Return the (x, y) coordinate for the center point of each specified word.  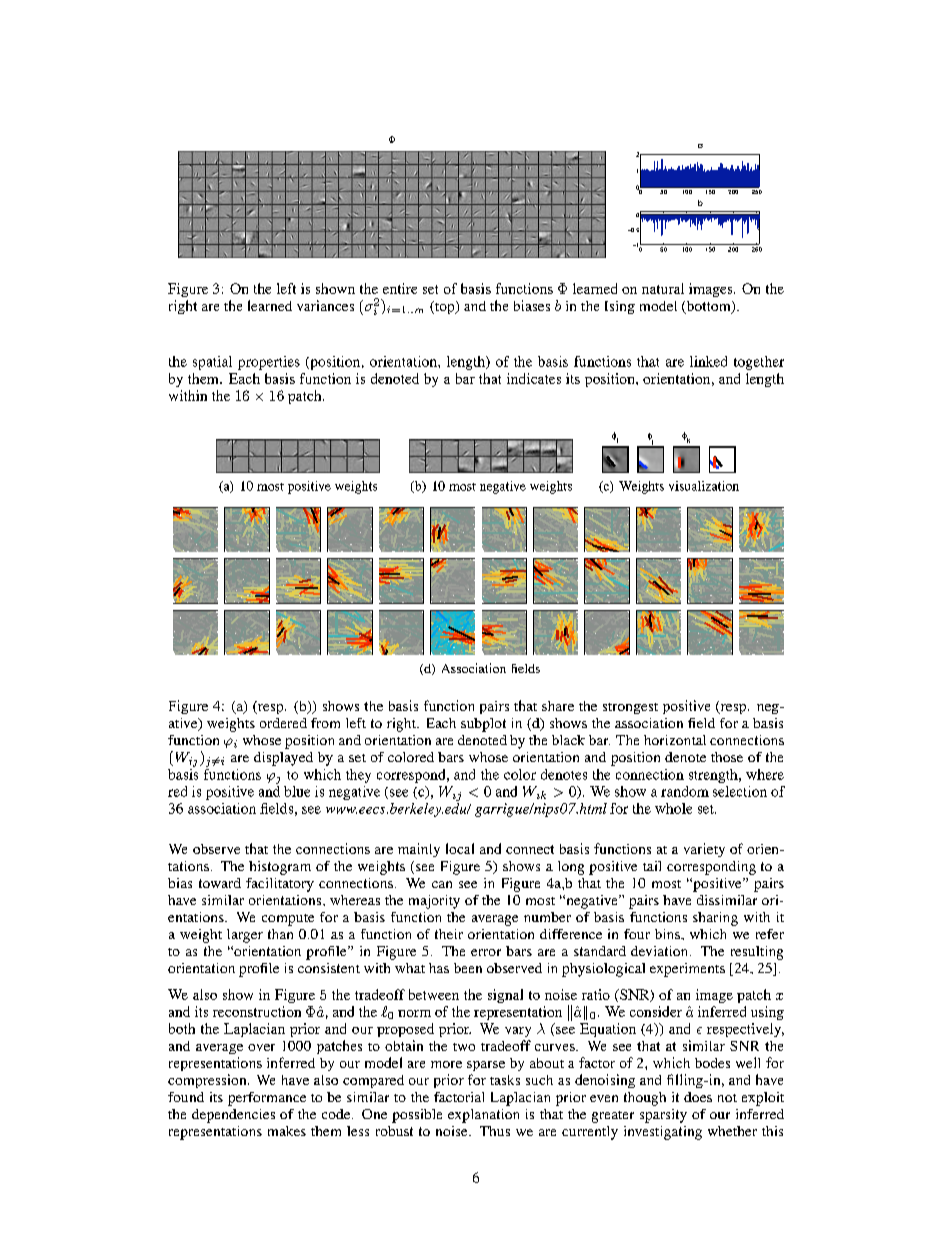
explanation (483, 1116)
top (445, 307)
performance (267, 1099)
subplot (483, 725)
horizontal (675, 740)
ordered (283, 723)
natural (663, 288)
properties (269, 363)
